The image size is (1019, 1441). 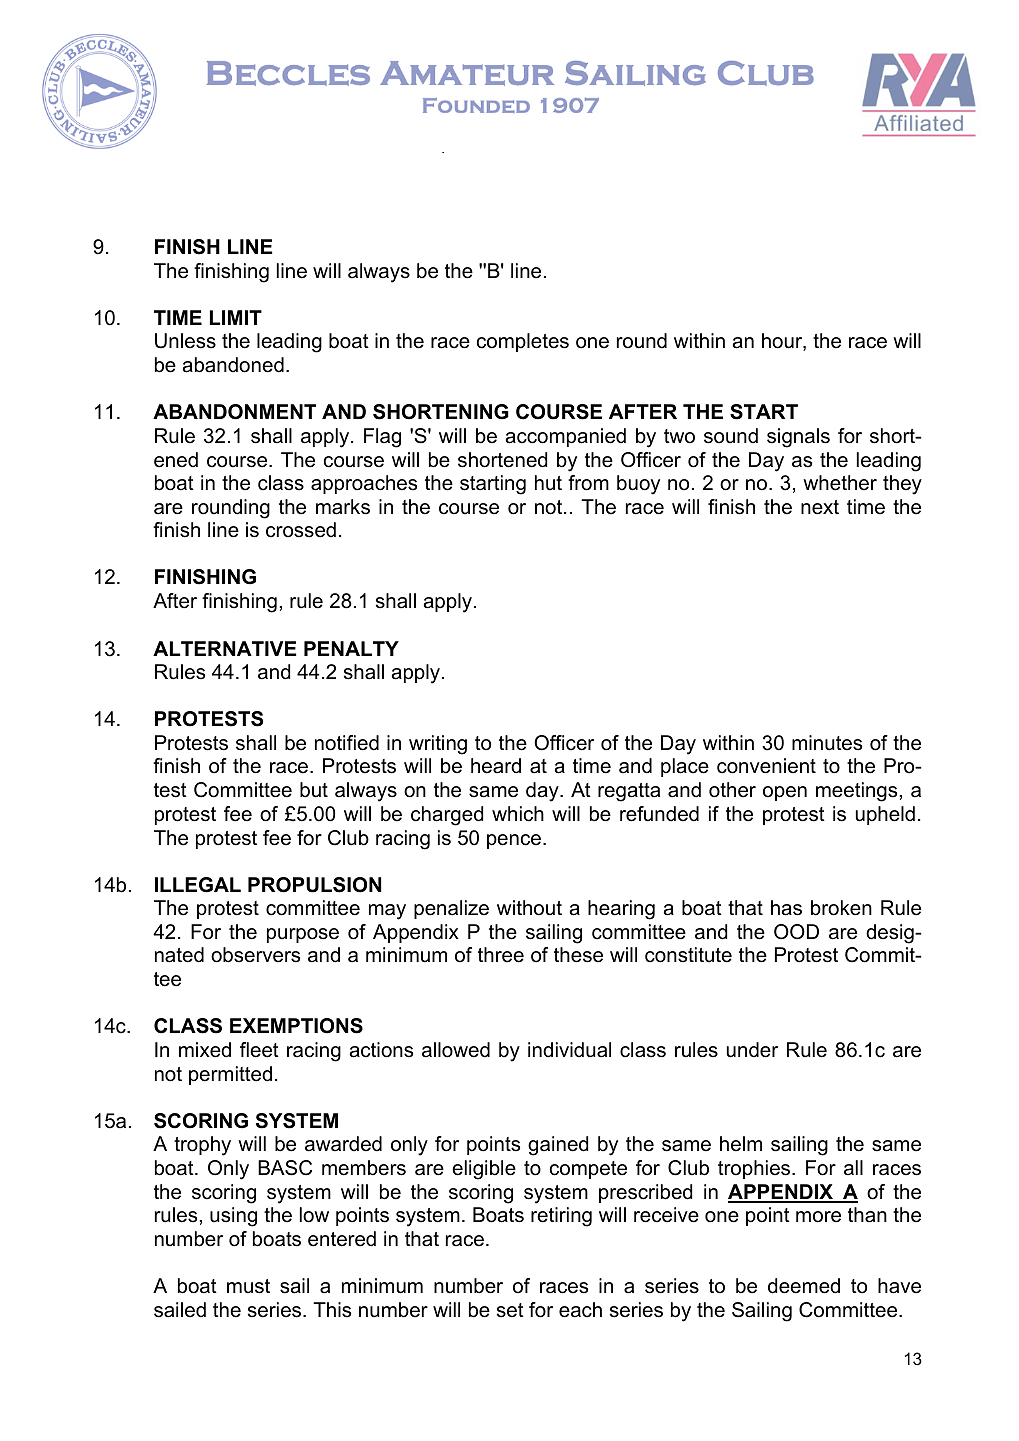 What do you see at coordinates (233, 365) in the screenshot?
I see `abandoned` at bounding box center [233, 365].
